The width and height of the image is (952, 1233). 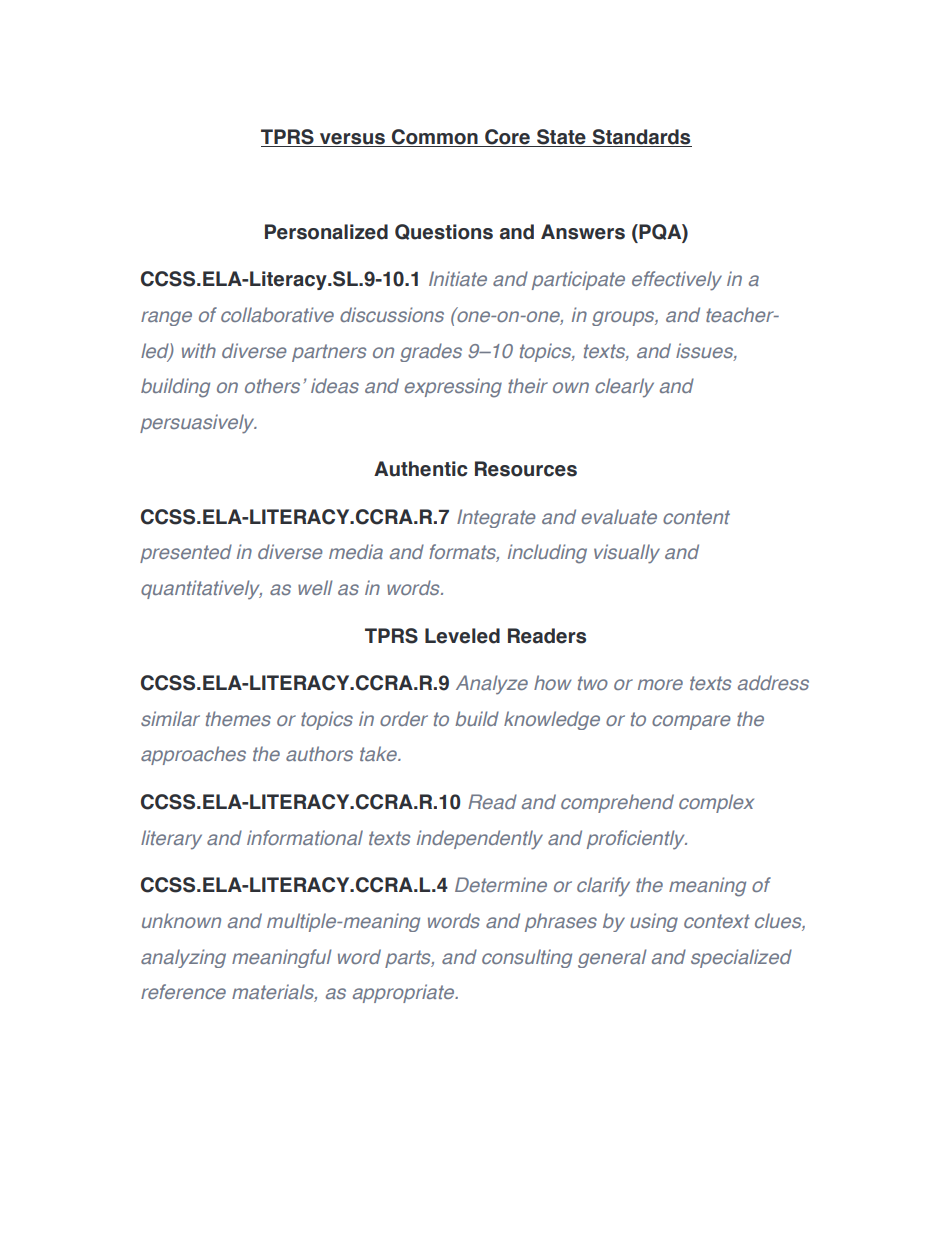 What do you see at coordinates (352, 140) in the image?
I see `versus` at bounding box center [352, 140].
